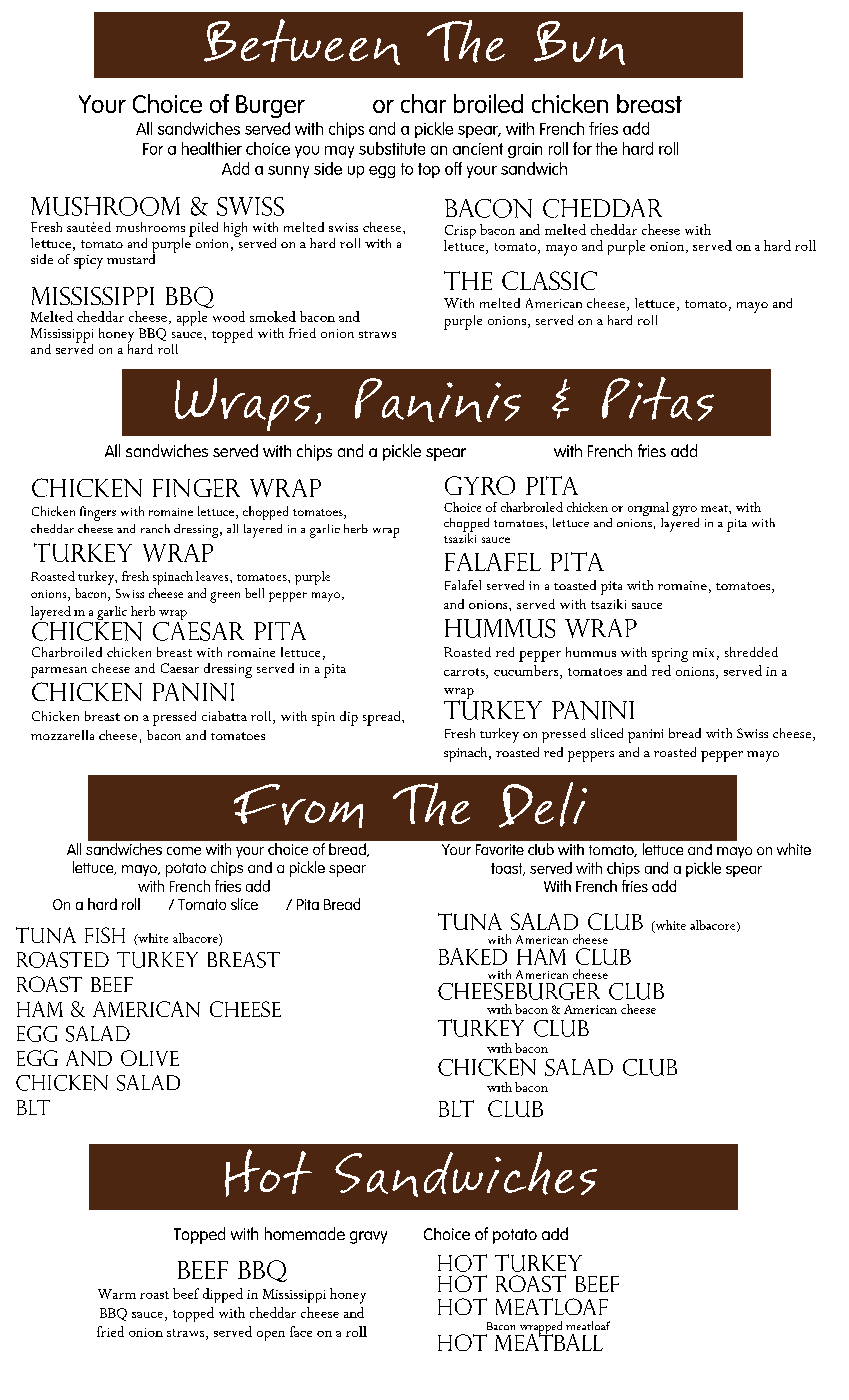 The width and height of the document is (849, 1400). Describe the element at coordinates (579, 43) in the document. I see `Bun` at that location.
